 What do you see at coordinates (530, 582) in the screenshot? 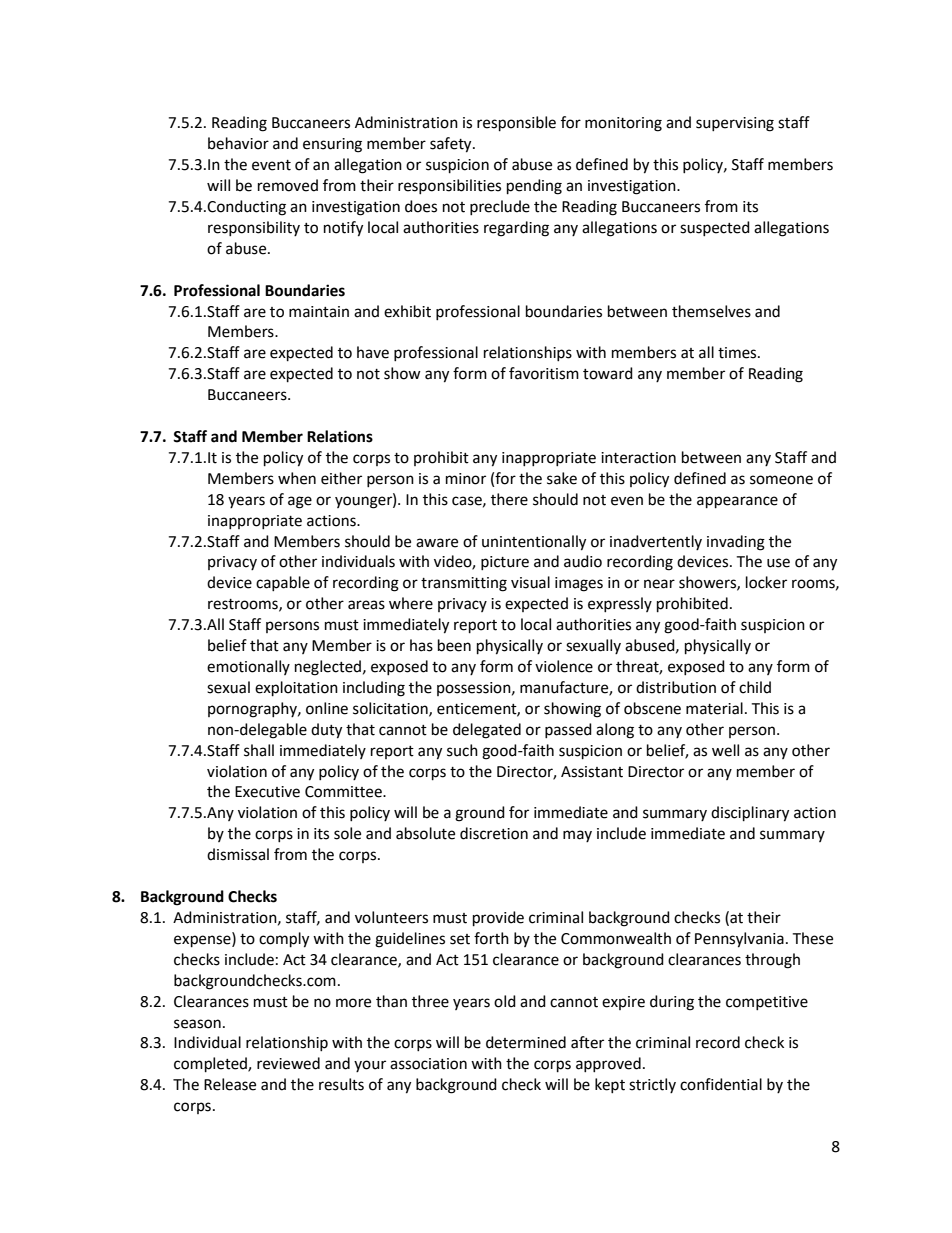
I see `visual` at bounding box center [530, 582].
